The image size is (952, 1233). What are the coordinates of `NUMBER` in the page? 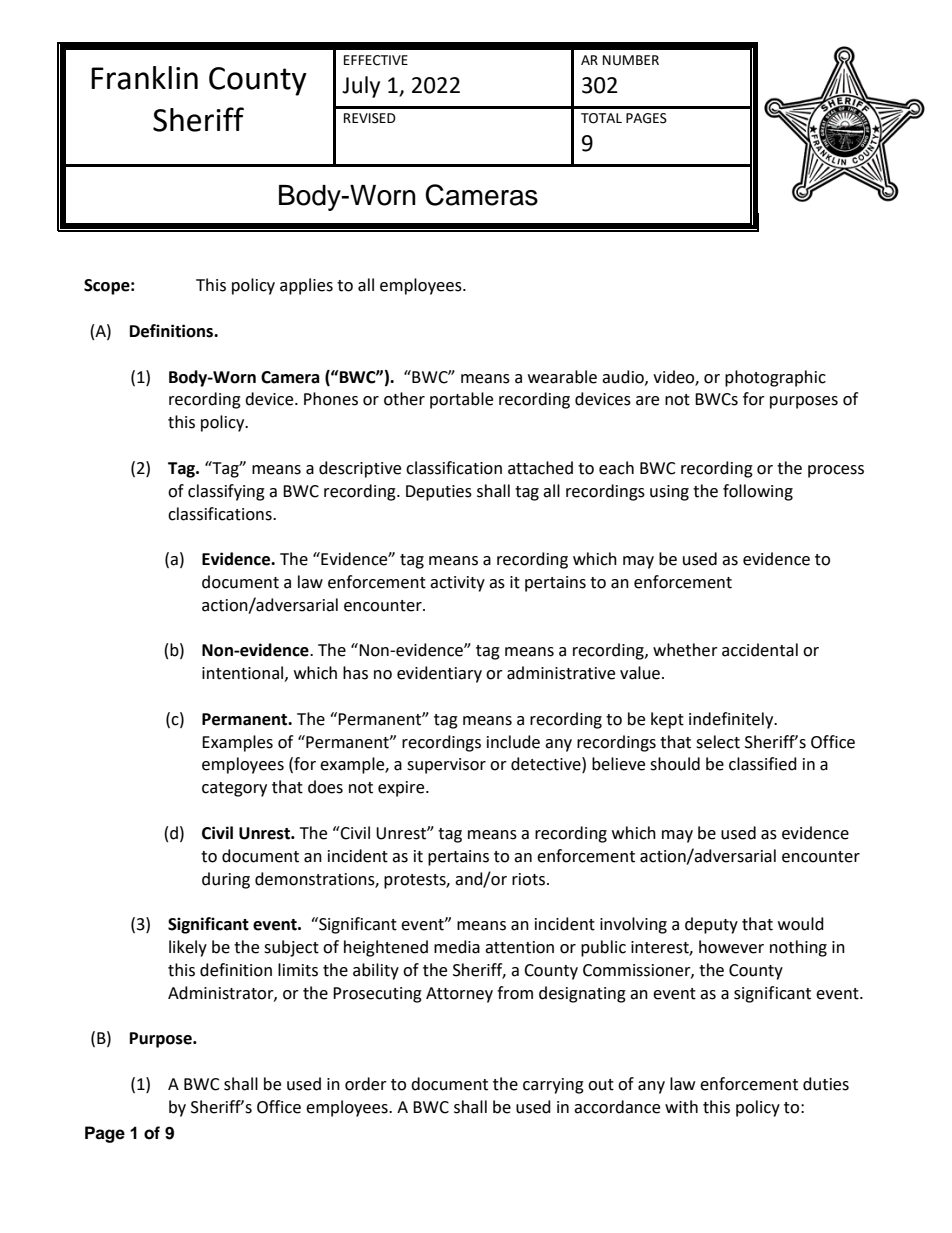 It's located at (631, 60).
